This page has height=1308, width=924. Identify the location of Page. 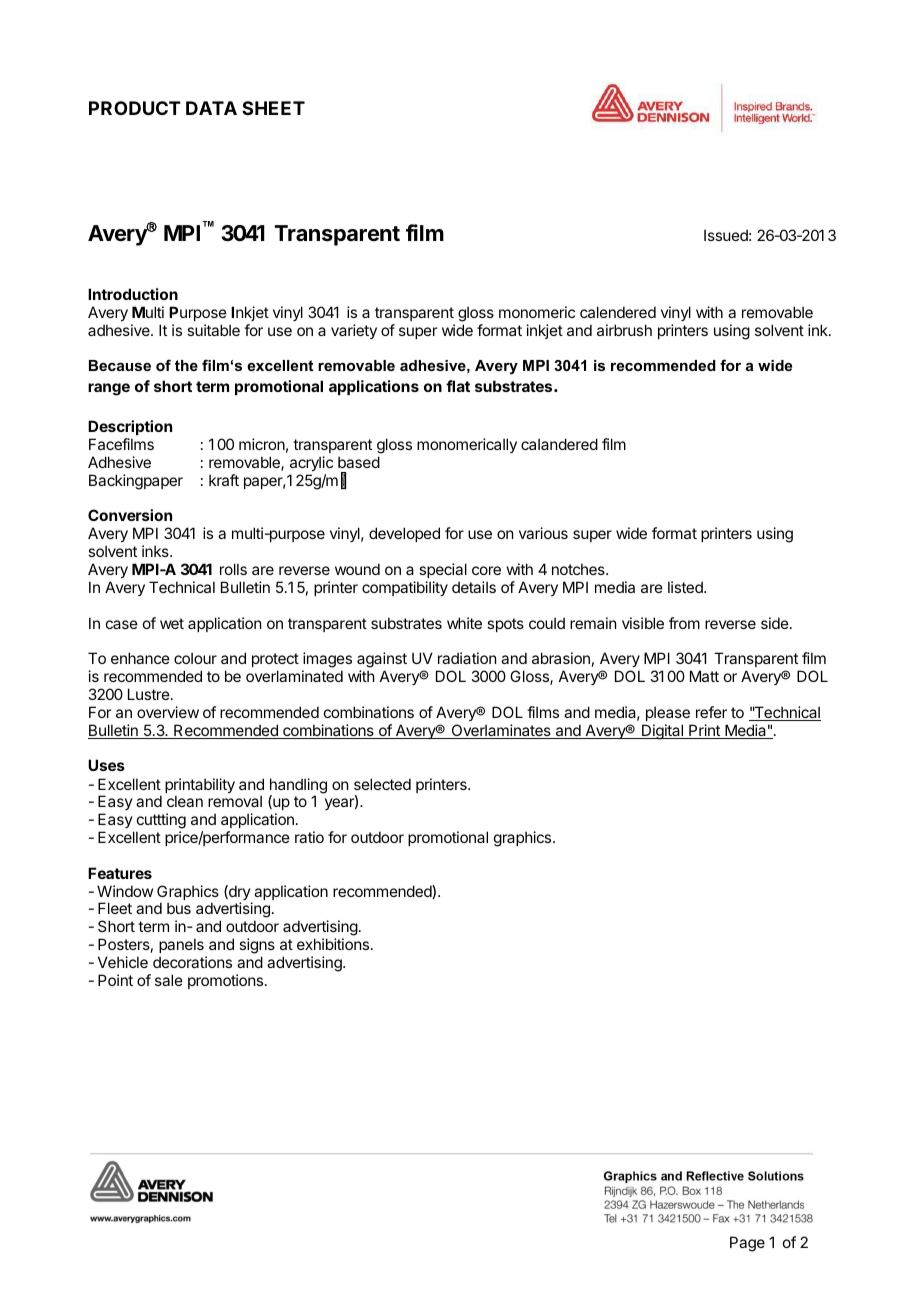
(747, 1244).
